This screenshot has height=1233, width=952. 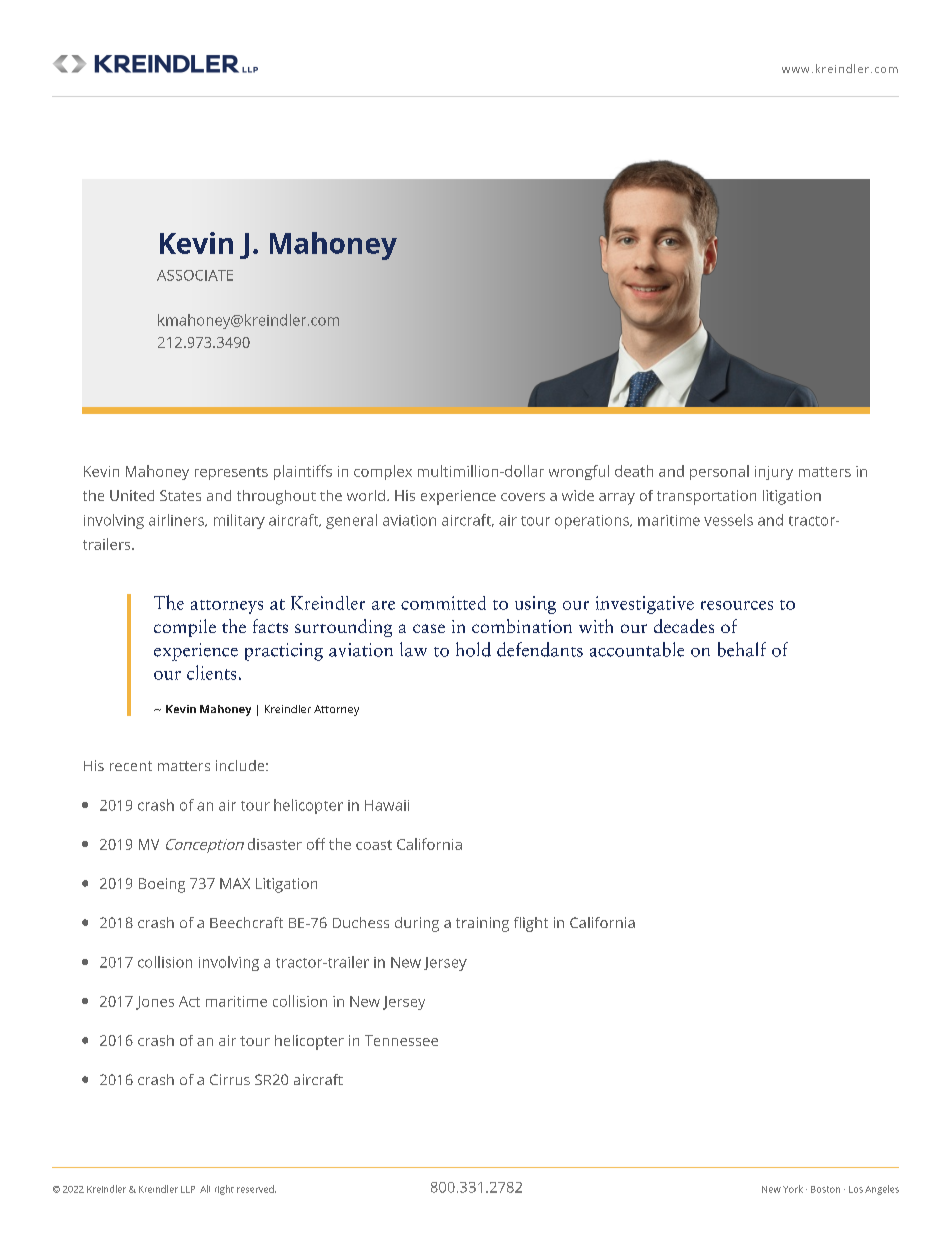 I want to click on right, so click(x=224, y=1190).
